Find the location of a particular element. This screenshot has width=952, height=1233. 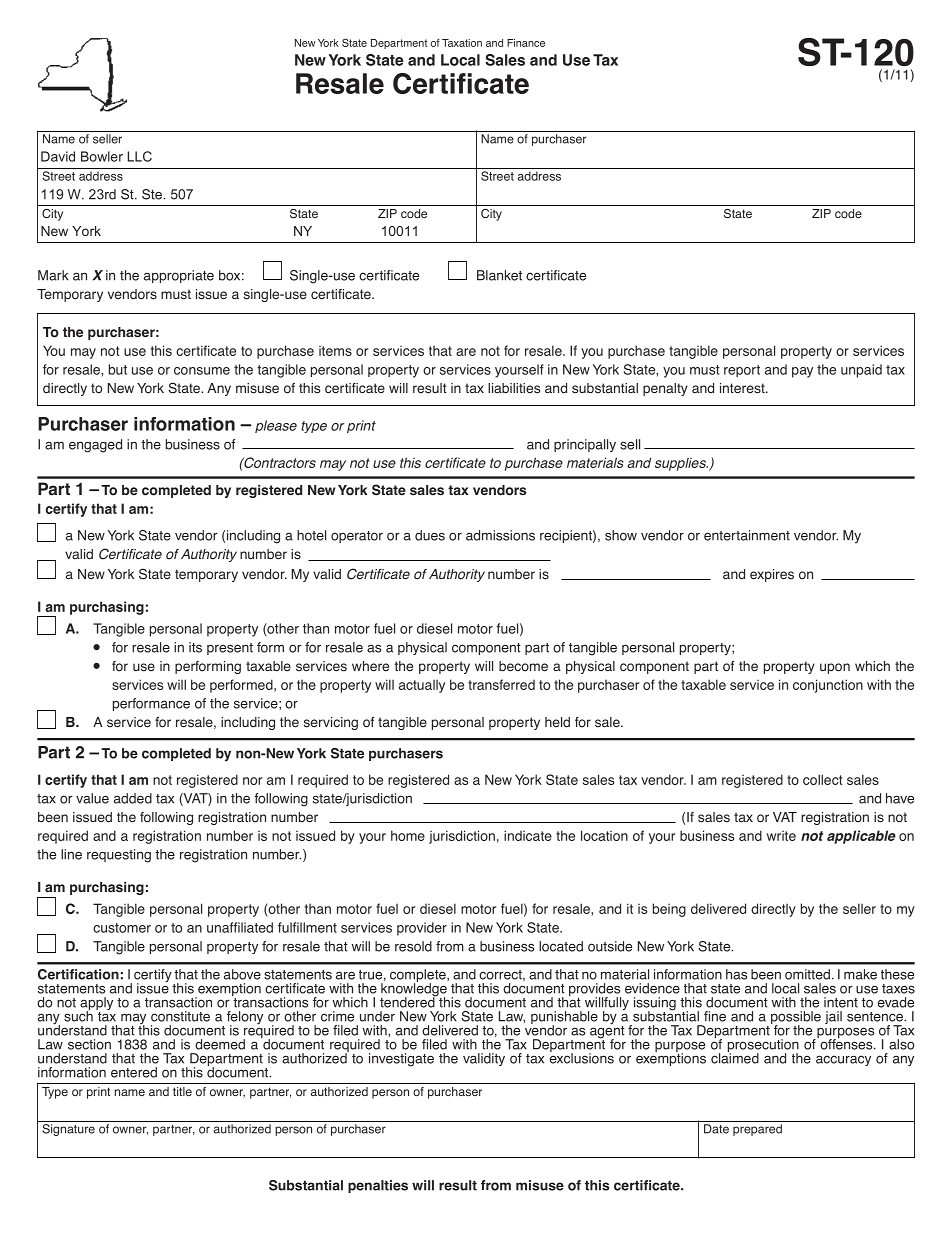

Signature is located at coordinates (68, 1130).
